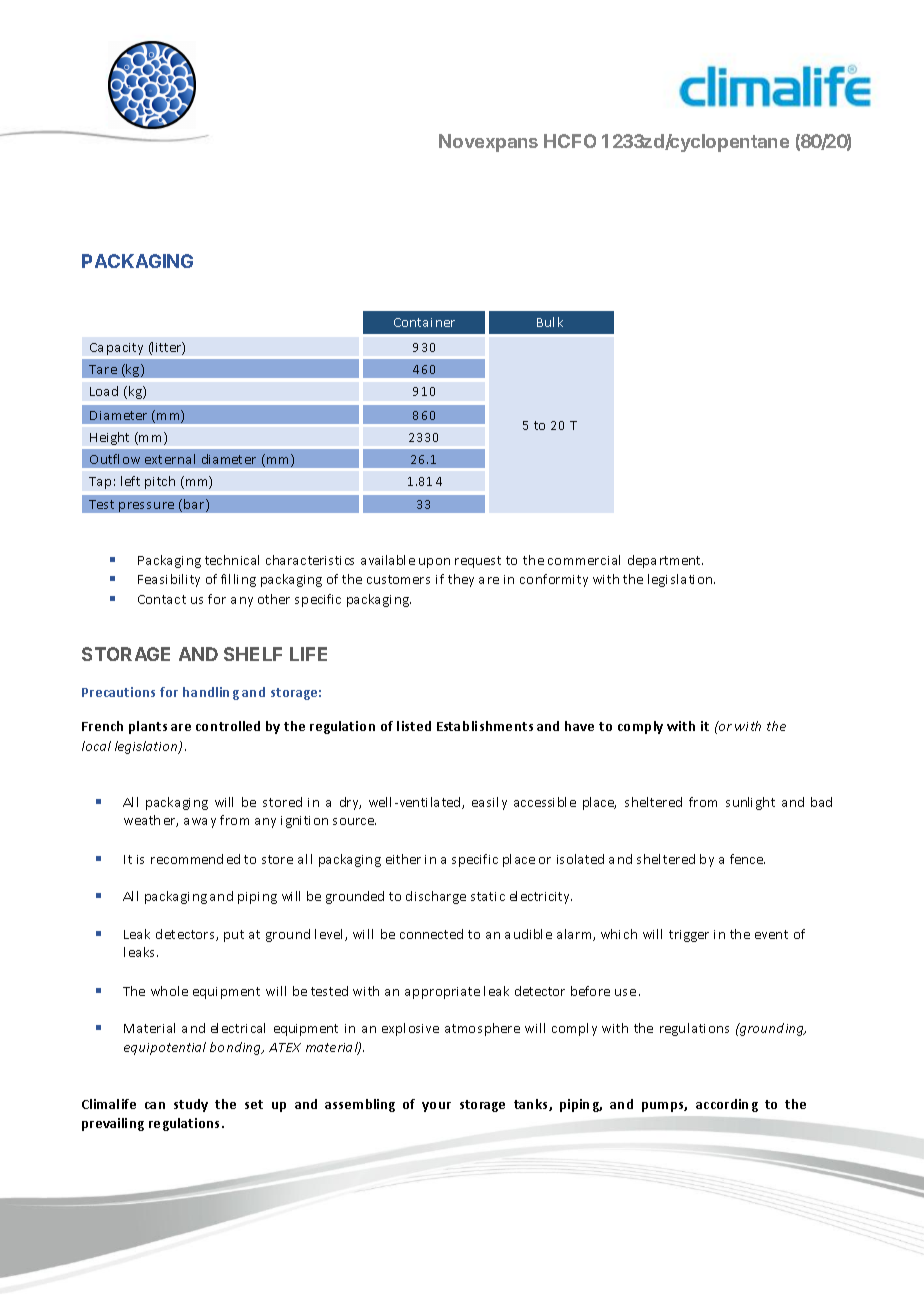  Describe the element at coordinates (195, 859) in the document. I see `recommended` at that location.
